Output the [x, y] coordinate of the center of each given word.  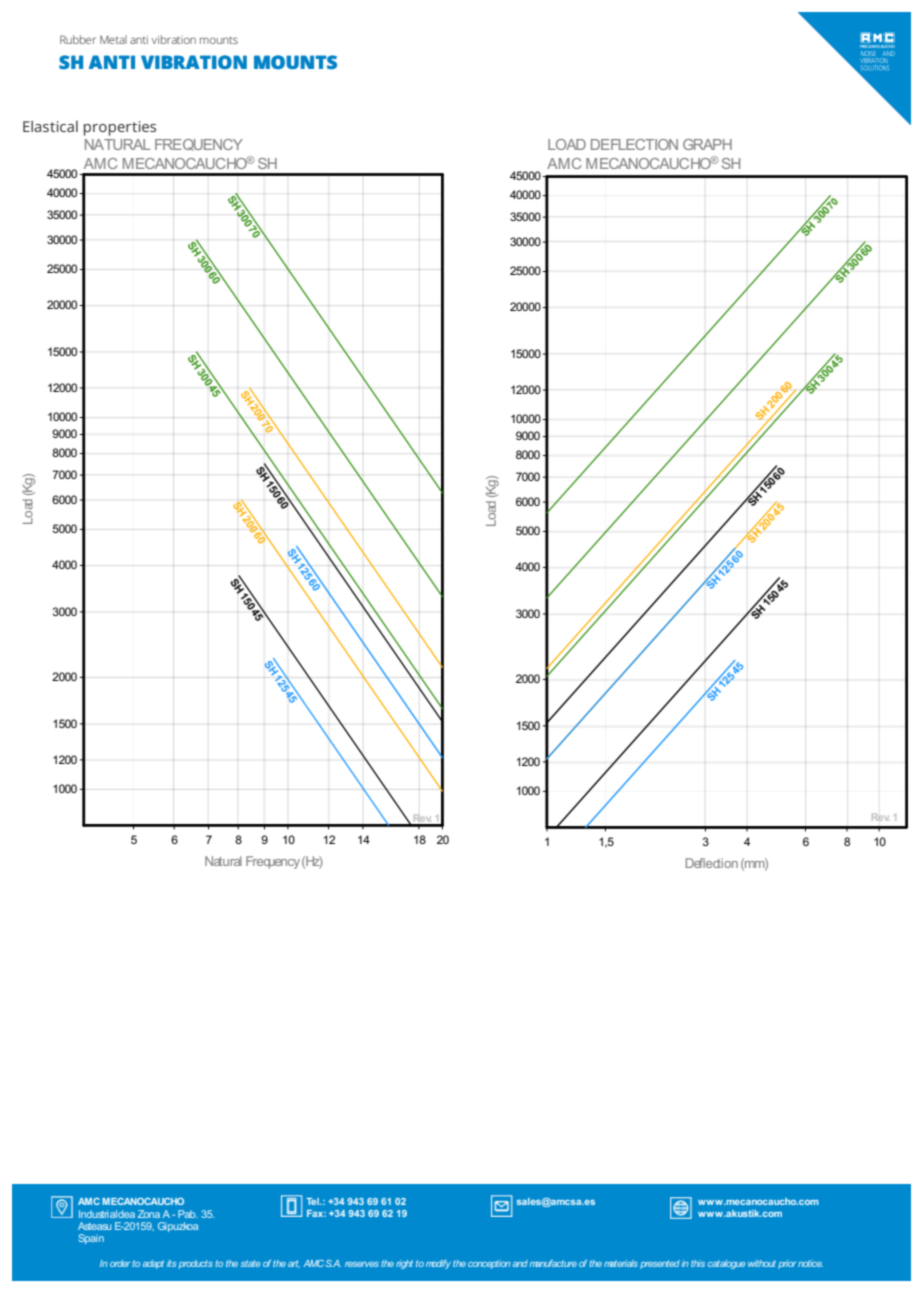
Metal [113, 39]
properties [120, 128]
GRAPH [707, 144]
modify [438, 1264]
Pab [188, 1214]
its [171, 1263]
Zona [149, 1214]
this [698, 1263]
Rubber [78, 39]
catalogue [726, 1264]
